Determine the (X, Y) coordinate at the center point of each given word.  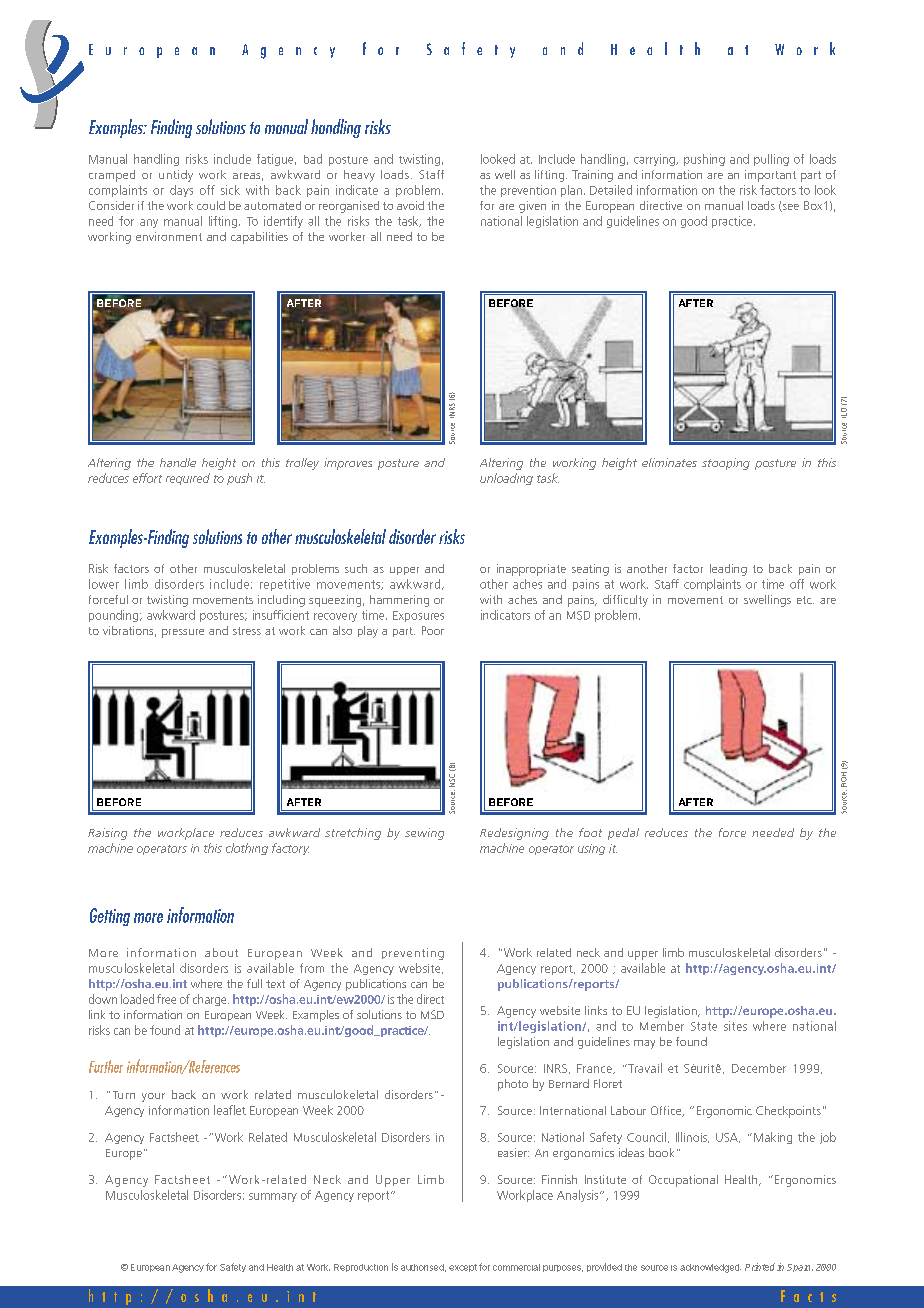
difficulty (625, 601)
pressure (183, 633)
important (770, 176)
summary (273, 1197)
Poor (433, 630)
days (181, 191)
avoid (410, 205)
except (463, 1268)
